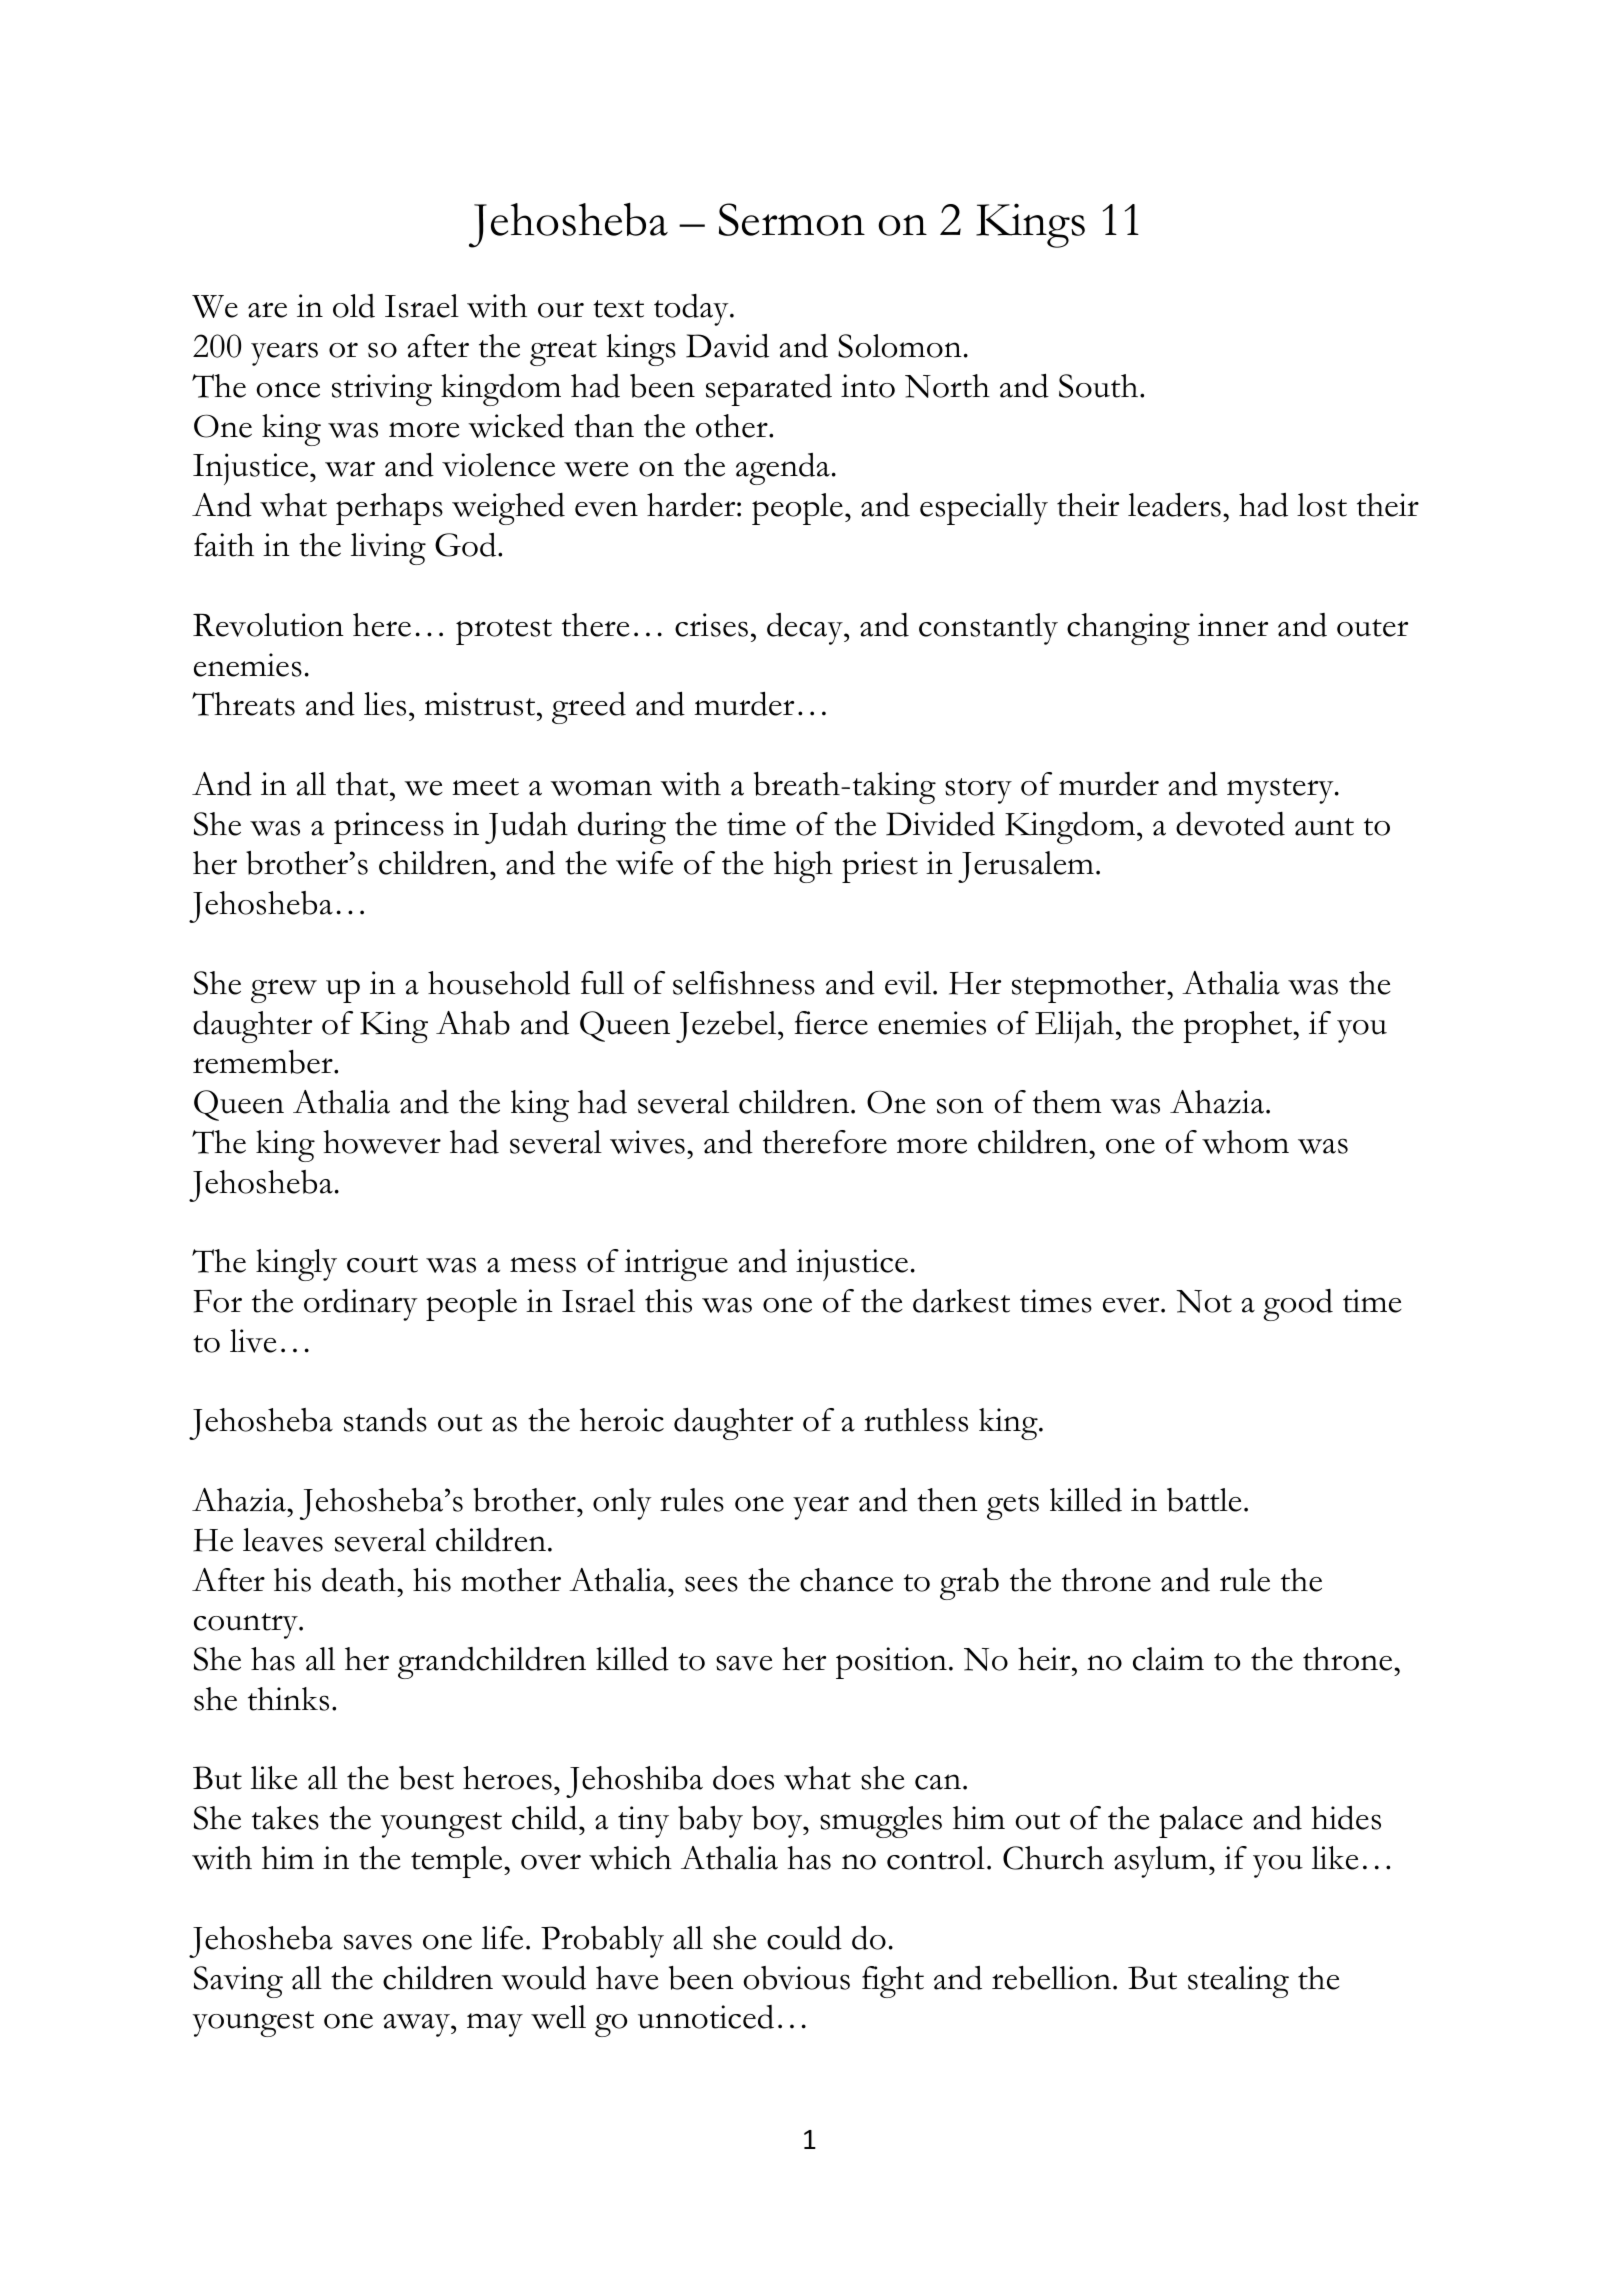 This page has width=1619, height=2290. I want to click on inner, so click(1233, 625).
